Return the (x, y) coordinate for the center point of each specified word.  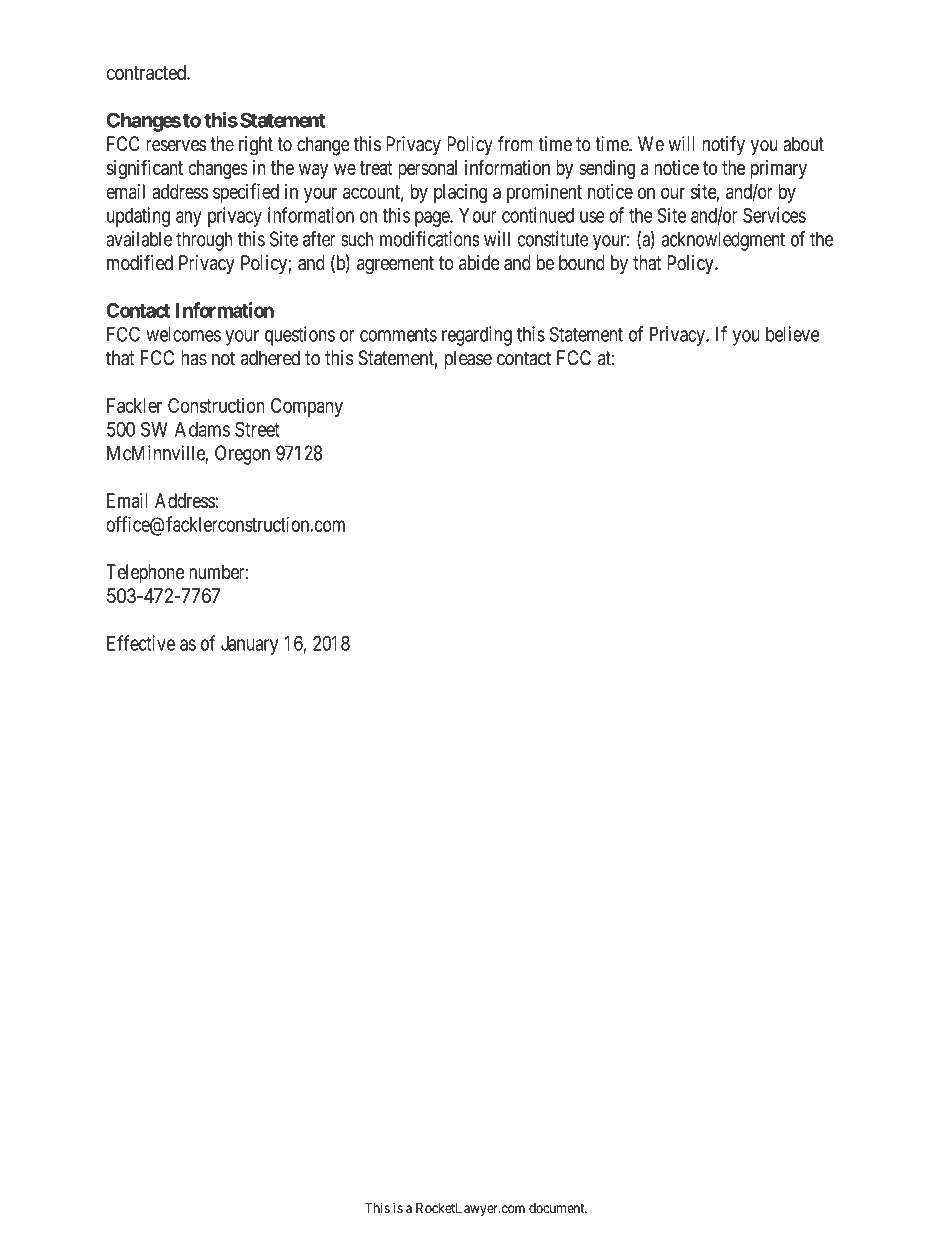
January (249, 645)
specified (246, 193)
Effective (141, 643)
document (558, 1208)
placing (460, 193)
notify (724, 146)
